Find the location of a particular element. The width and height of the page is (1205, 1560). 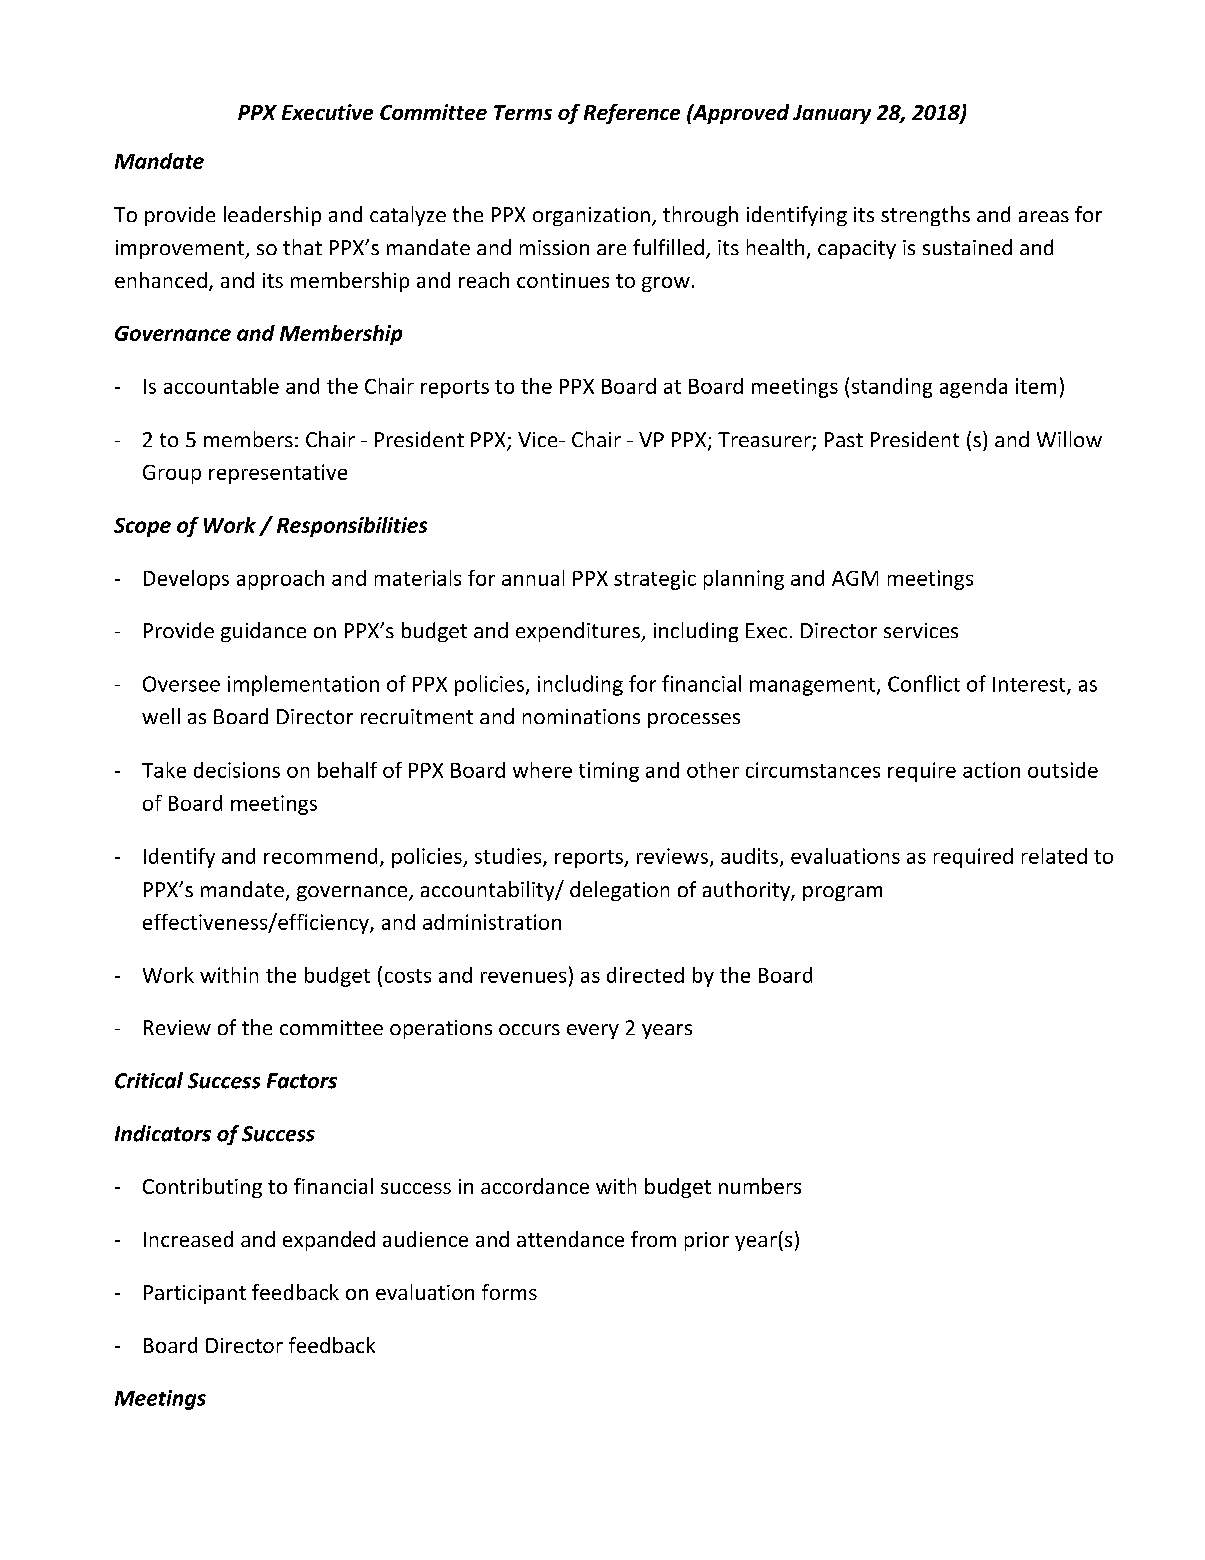

strengths is located at coordinates (925, 216).
